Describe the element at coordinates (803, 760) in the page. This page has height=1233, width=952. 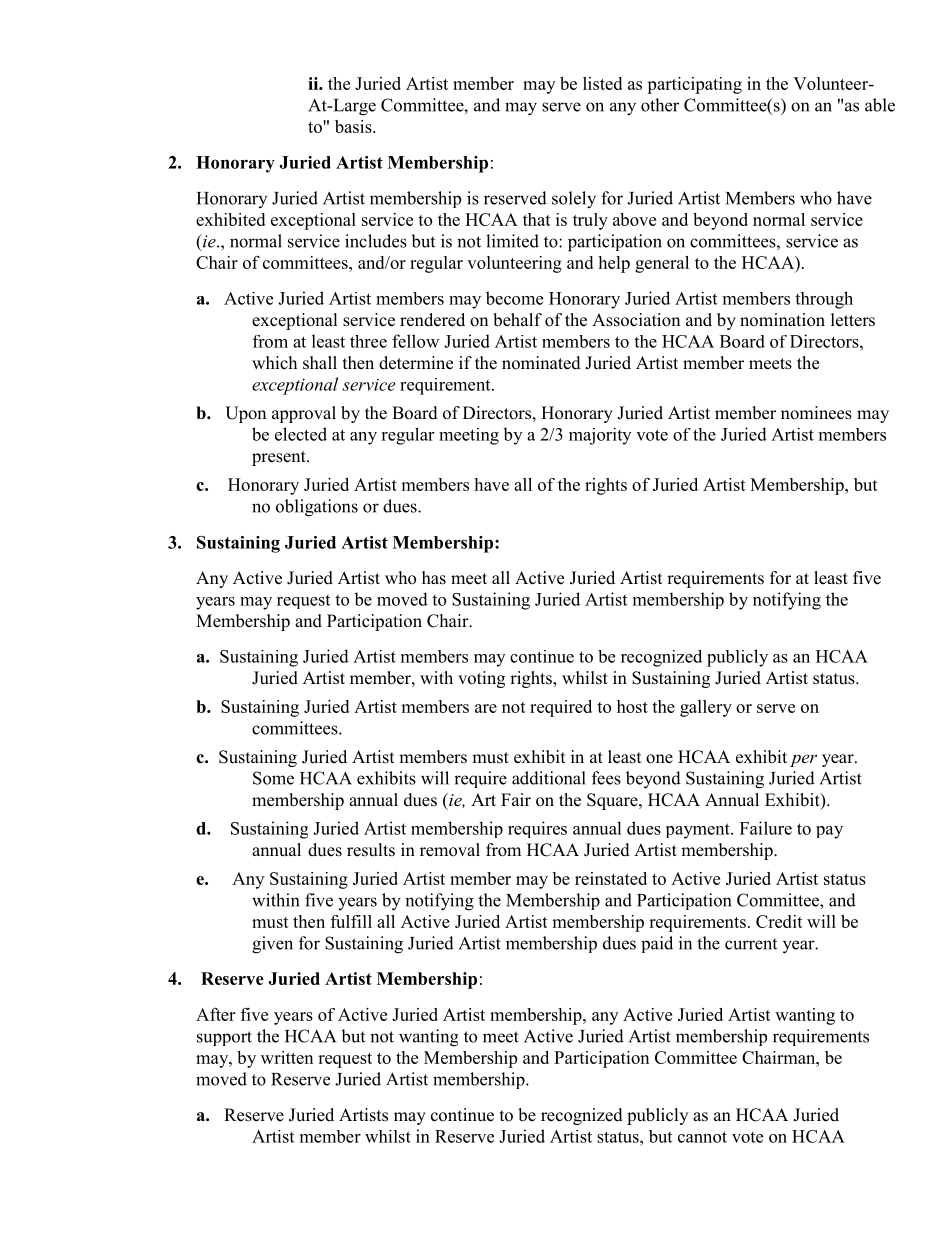
I see `per` at that location.
